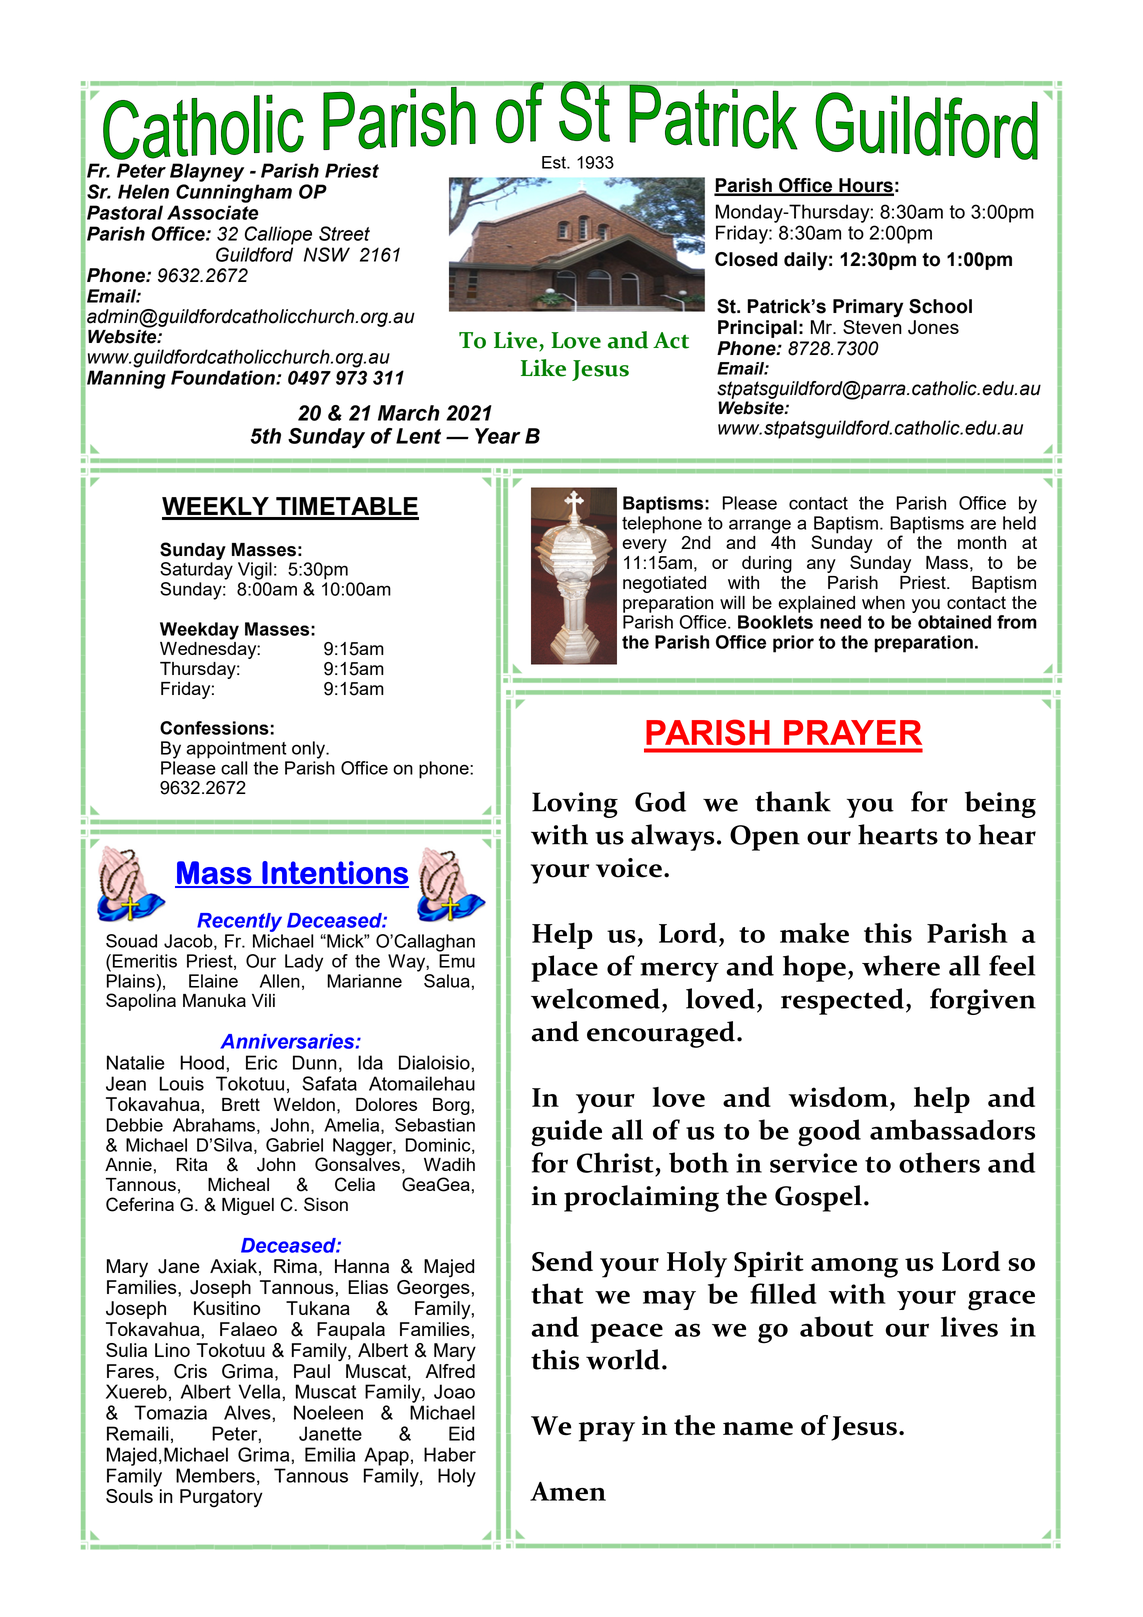  I want to click on place, so click(564, 968).
